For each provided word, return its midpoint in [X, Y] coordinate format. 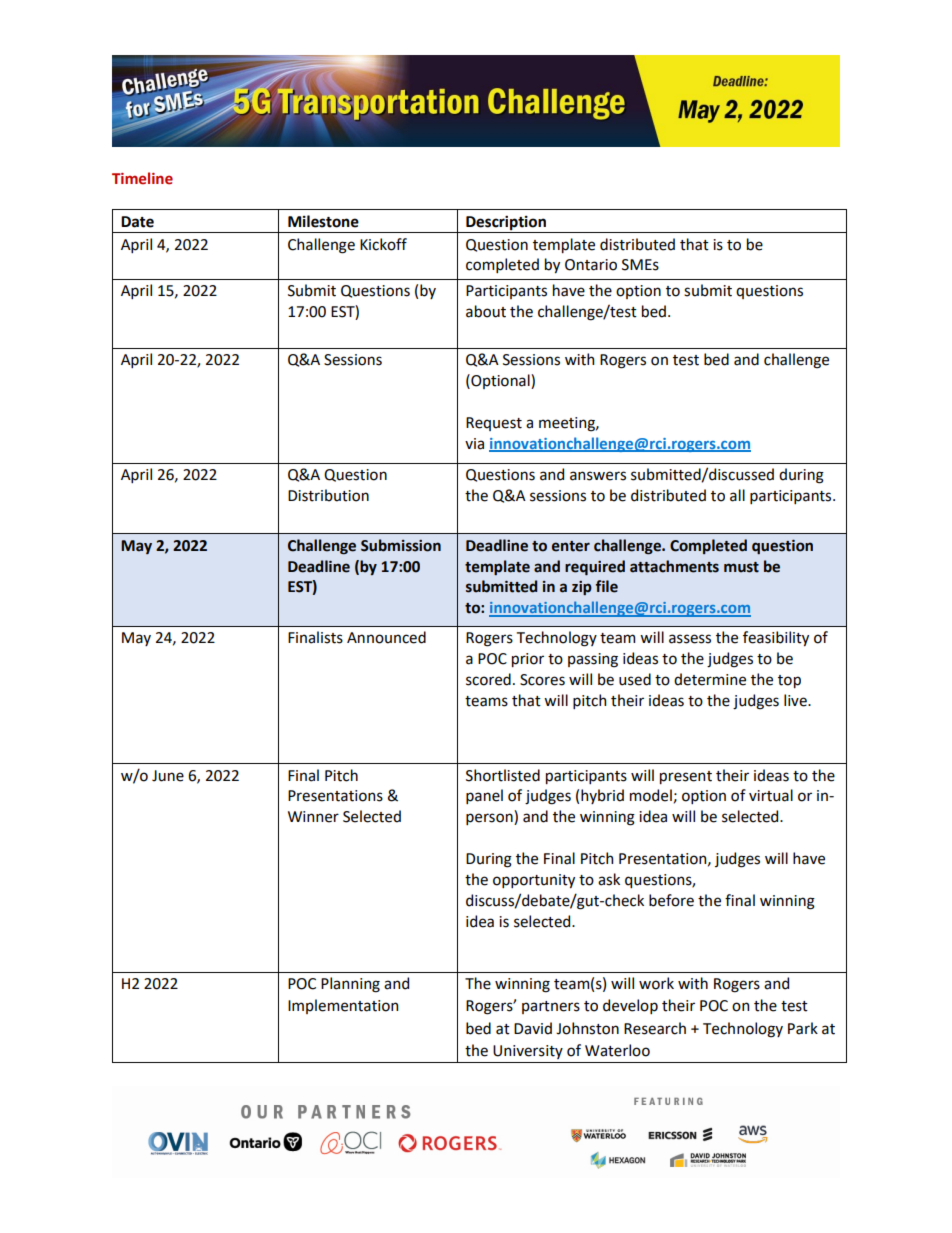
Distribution [328, 495]
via [474, 444]
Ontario [591, 265]
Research [655, 1028]
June [168, 776]
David [533, 1028]
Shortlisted [503, 775]
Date [137, 222]
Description [506, 222]
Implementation [343, 1006]
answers [598, 476]
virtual [771, 795]
